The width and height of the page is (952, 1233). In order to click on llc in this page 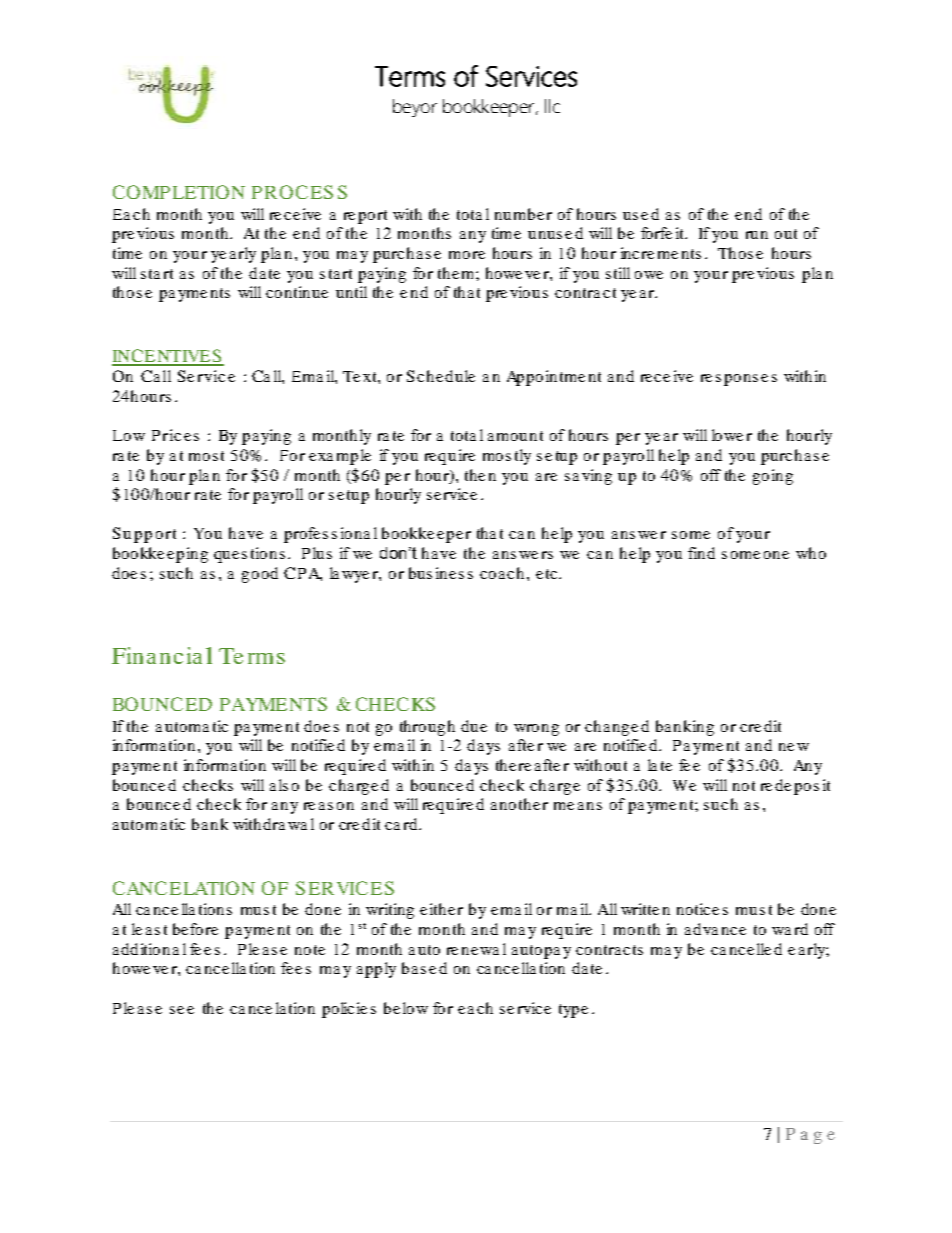, I will do `click(552, 106)`.
